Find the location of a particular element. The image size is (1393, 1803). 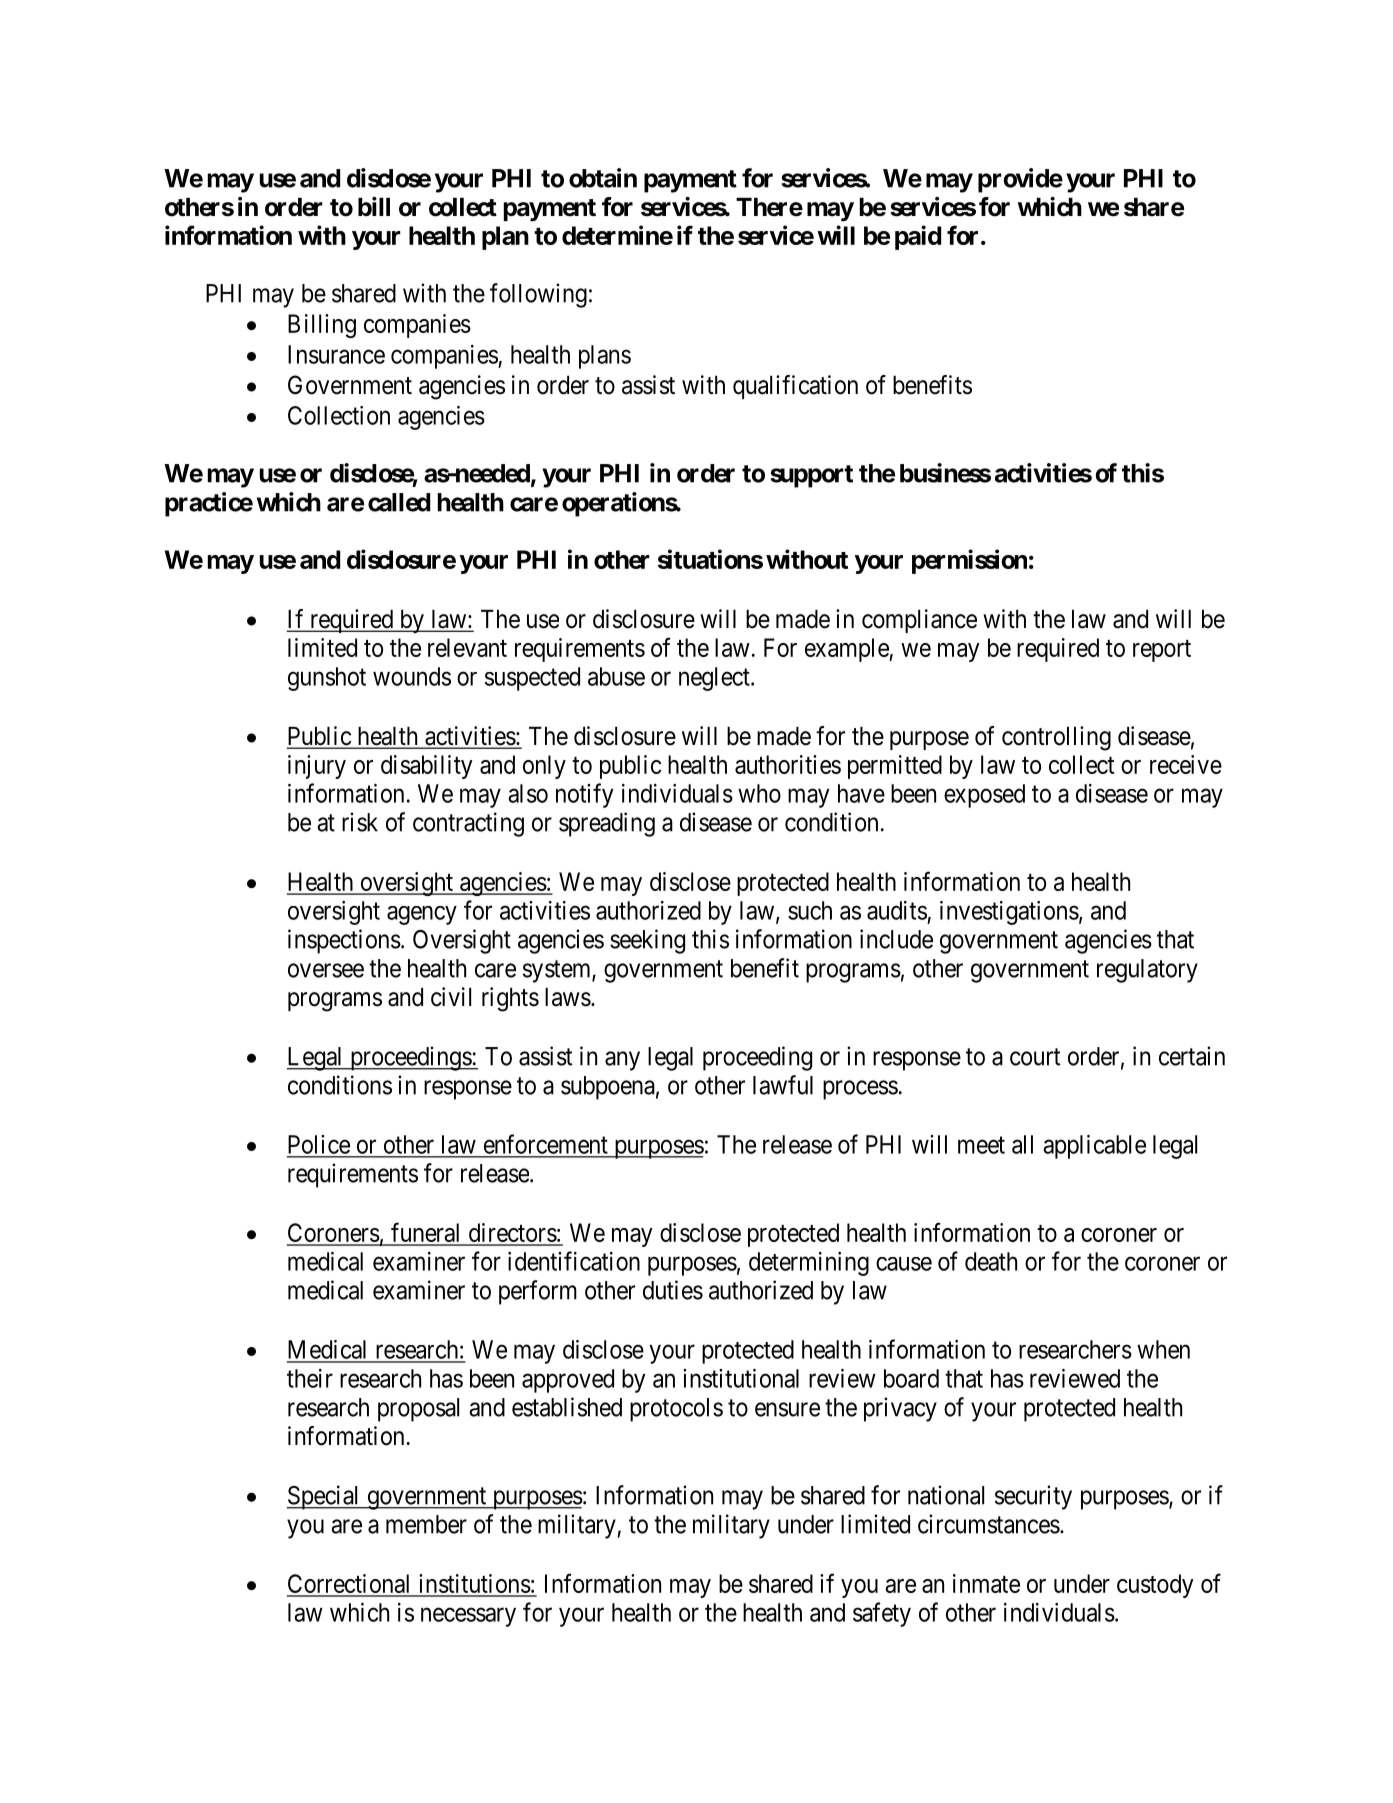

agency is located at coordinates (422, 915).
